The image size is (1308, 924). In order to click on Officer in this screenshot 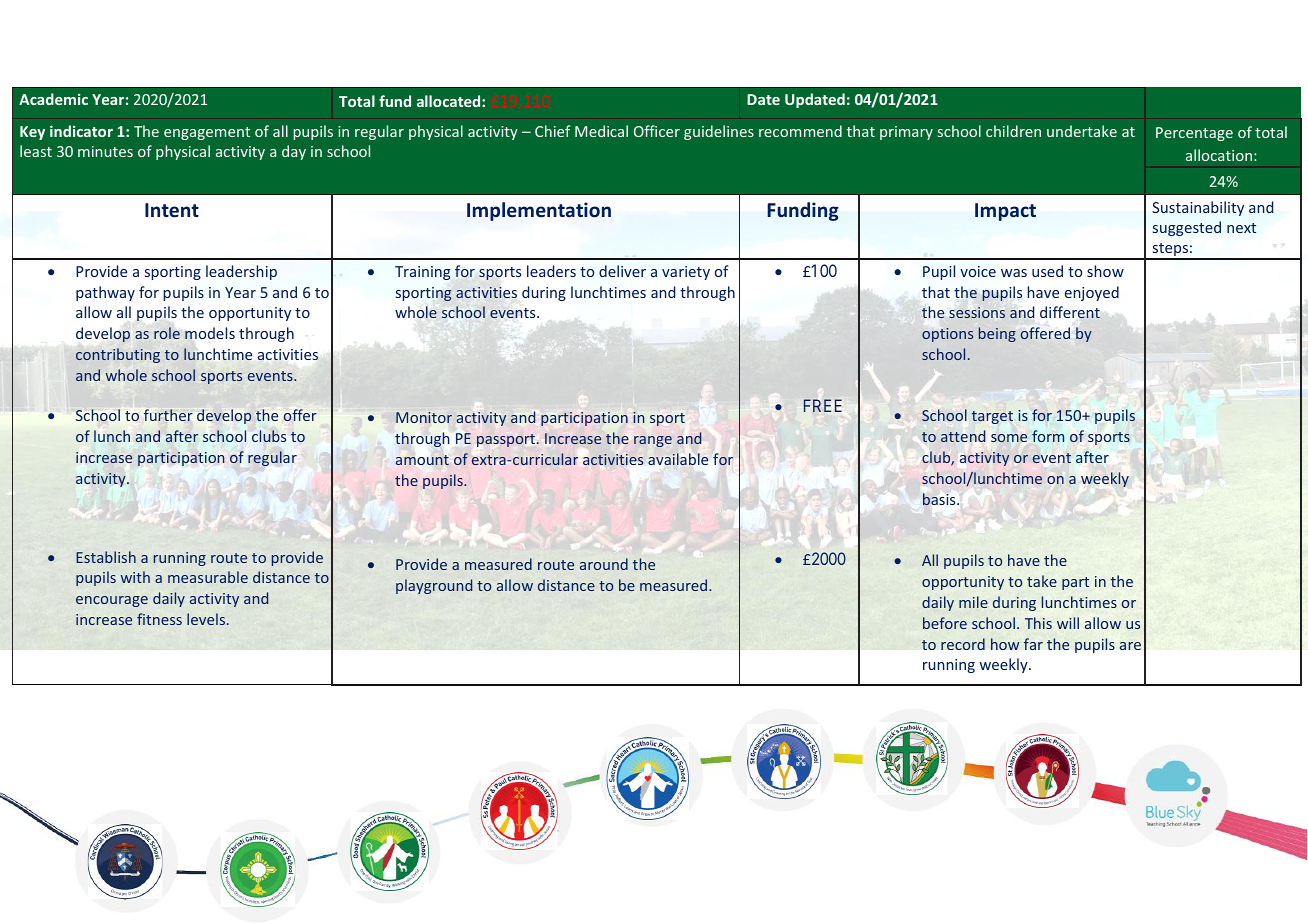, I will do `click(657, 131)`.
